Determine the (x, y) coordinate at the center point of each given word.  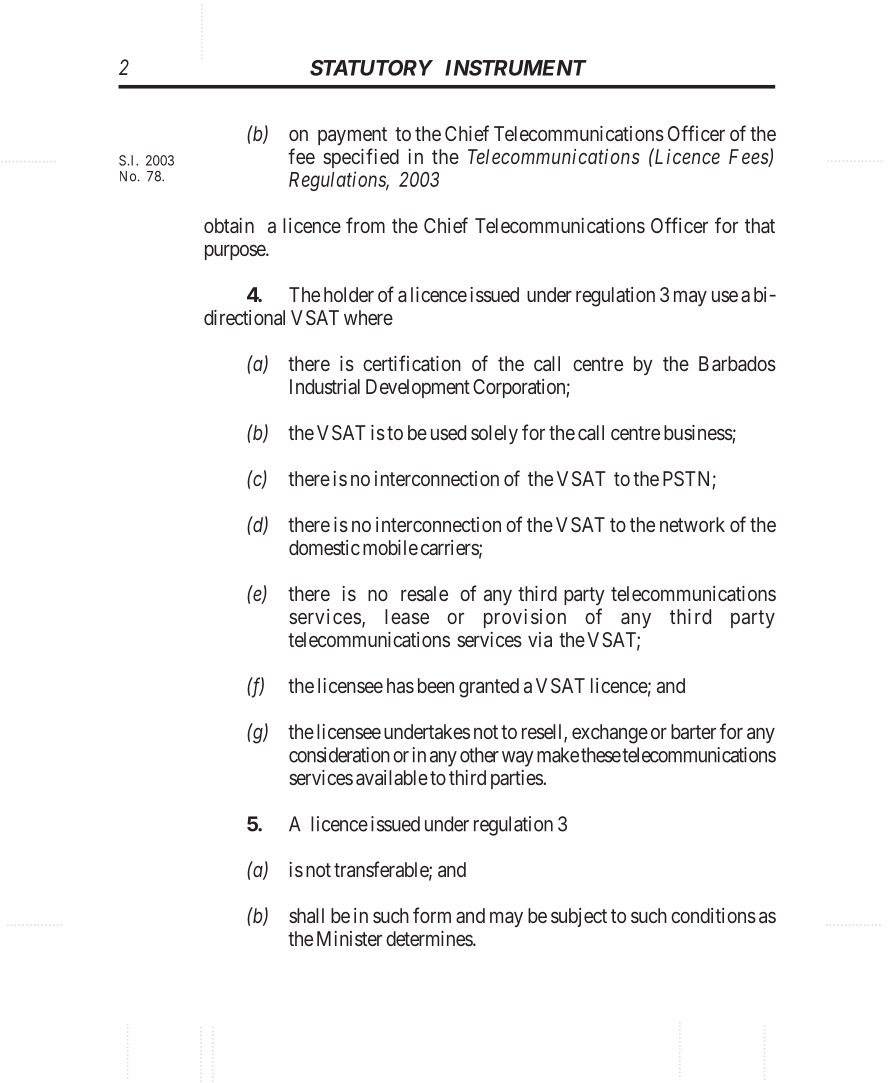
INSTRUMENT (516, 68)
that (760, 226)
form (432, 915)
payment (352, 136)
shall (306, 916)
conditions (713, 915)
